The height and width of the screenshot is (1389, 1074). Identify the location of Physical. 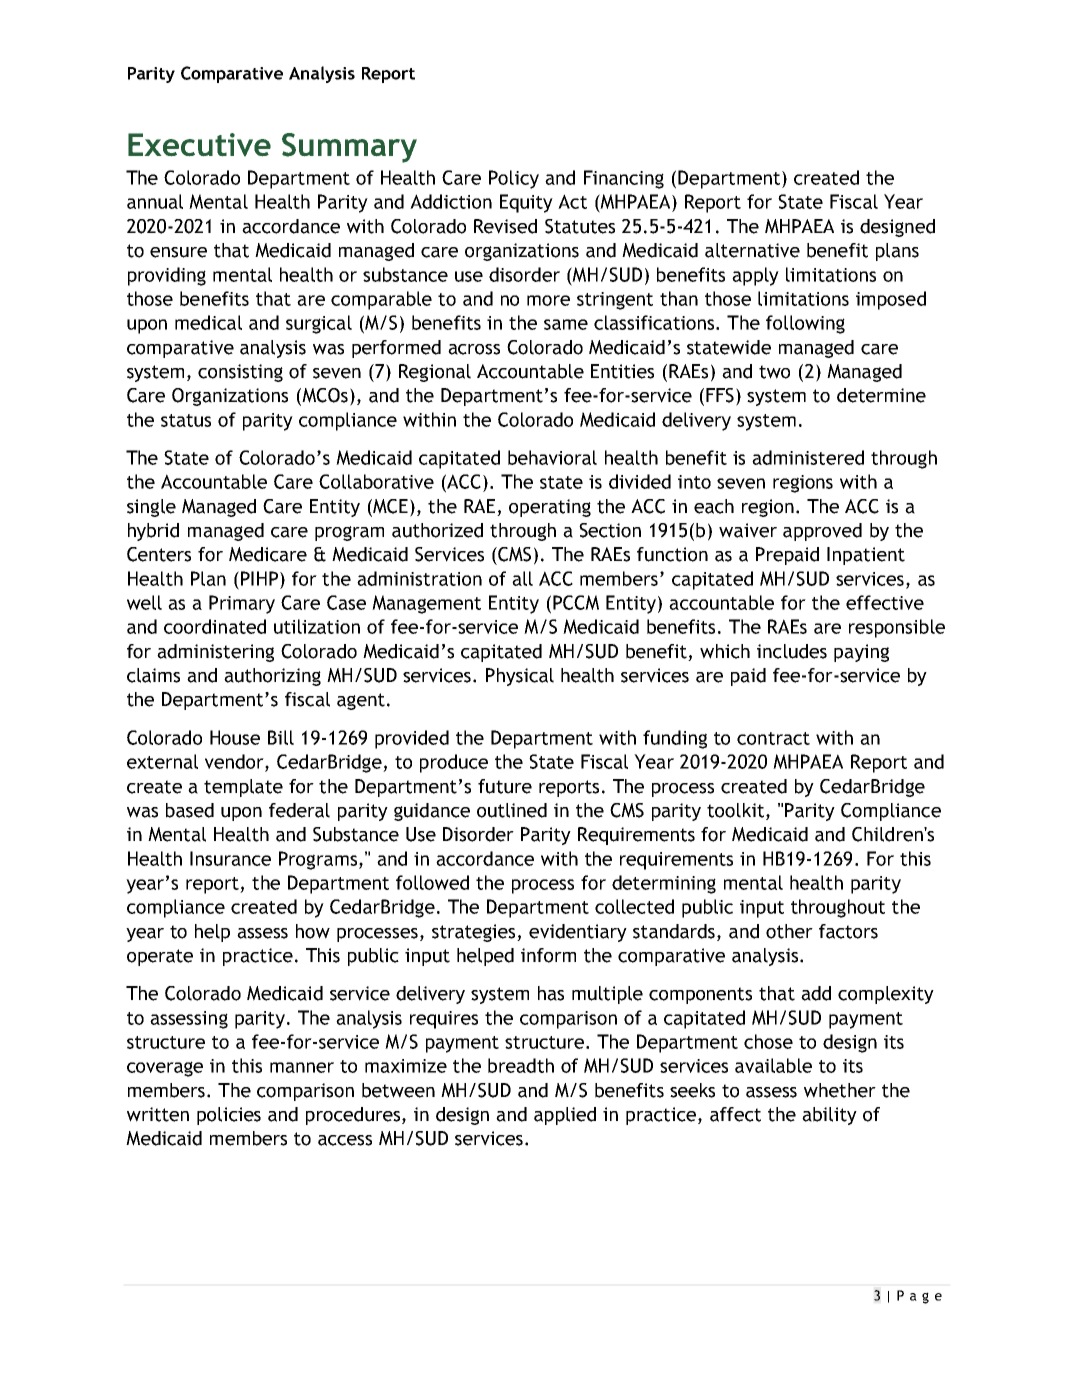
(520, 677).
